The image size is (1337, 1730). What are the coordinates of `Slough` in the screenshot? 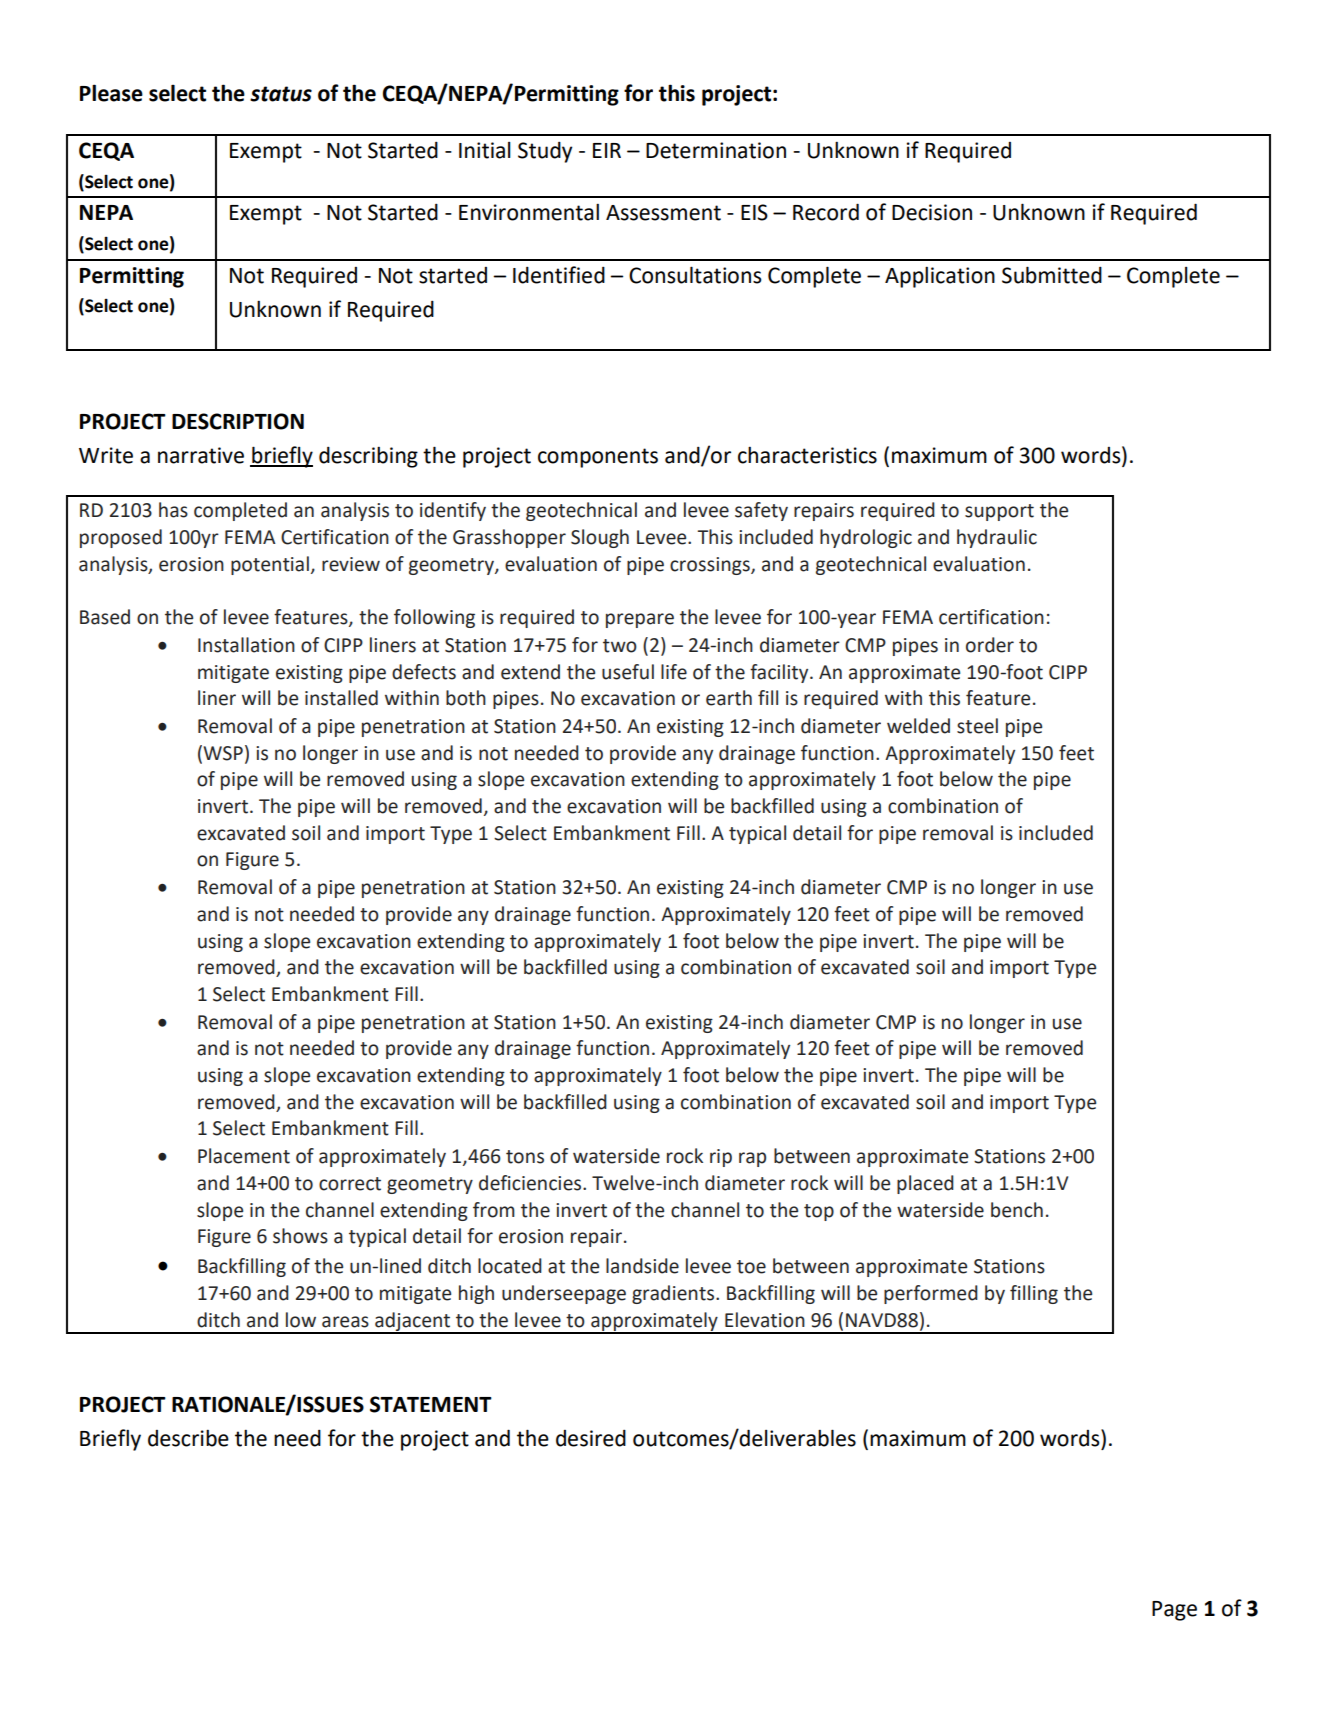 It's located at (600, 538).
